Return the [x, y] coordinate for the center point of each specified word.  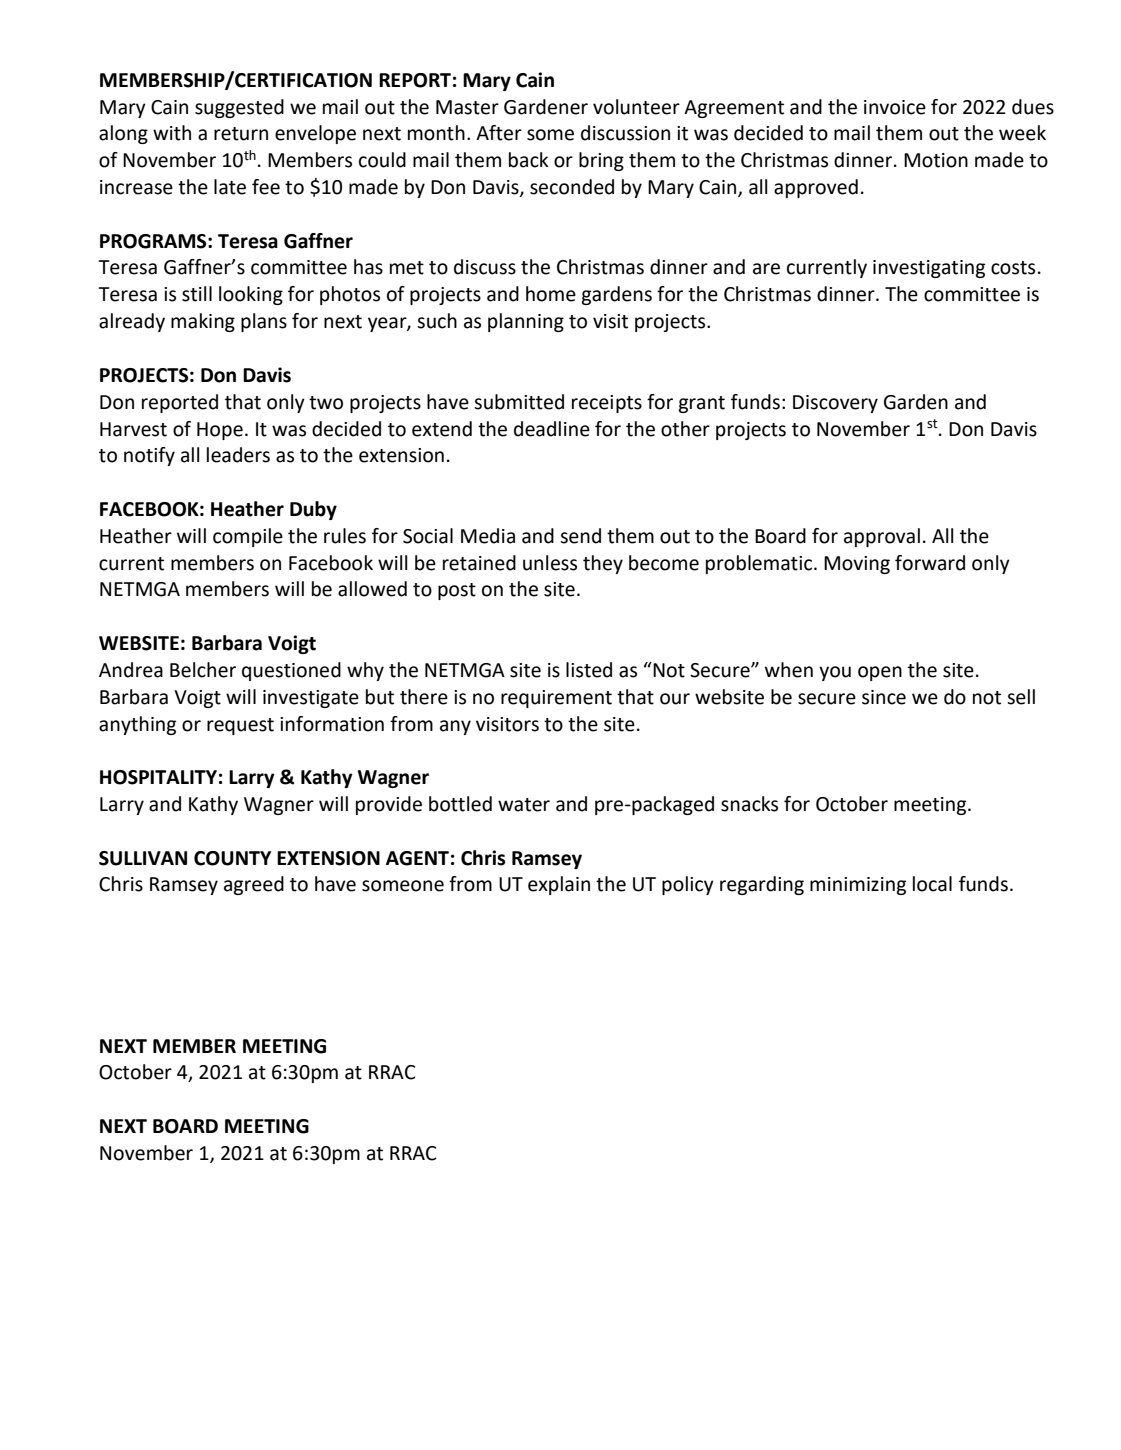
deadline [552, 429]
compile [248, 537]
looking [251, 295]
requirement [556, 699]
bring [601, 161]
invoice [895, 107]
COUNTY [232, 858]
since [884, 697]
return [241, 134]
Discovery [835, 404]
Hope [220, 431]
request [240, 726]
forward [930, 563]
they [603, 564]
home [551, 294]
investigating [929, 269]
